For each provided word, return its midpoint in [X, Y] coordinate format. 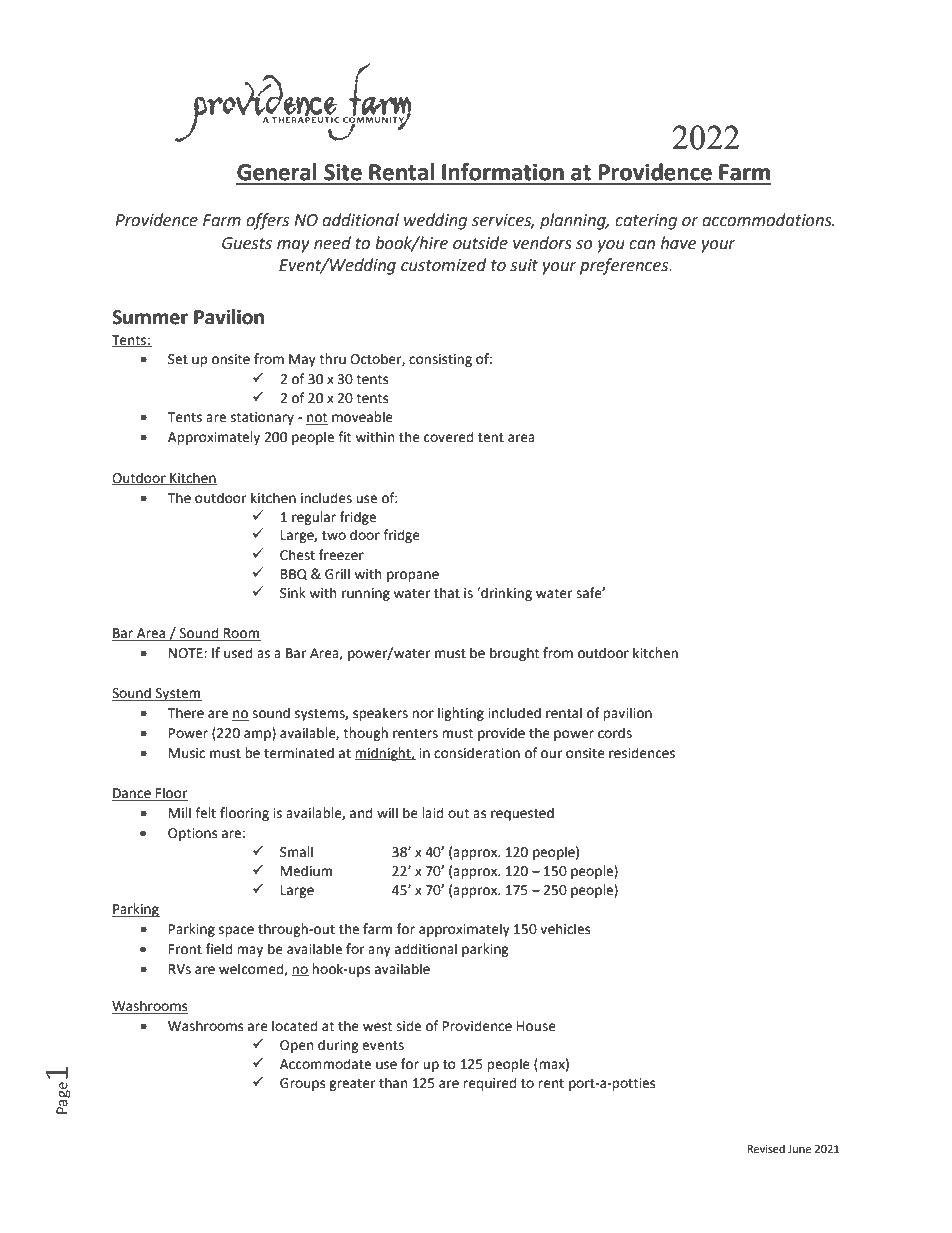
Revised [766, 1149]
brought [514, 654]
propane [413, 576]
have [678, 243]
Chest [297, 555]
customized [443, 265]
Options [192, 834]
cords [615, 733]
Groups [302, 1084]
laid [432, 813]
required [489, 1084]
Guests [247, 243]
